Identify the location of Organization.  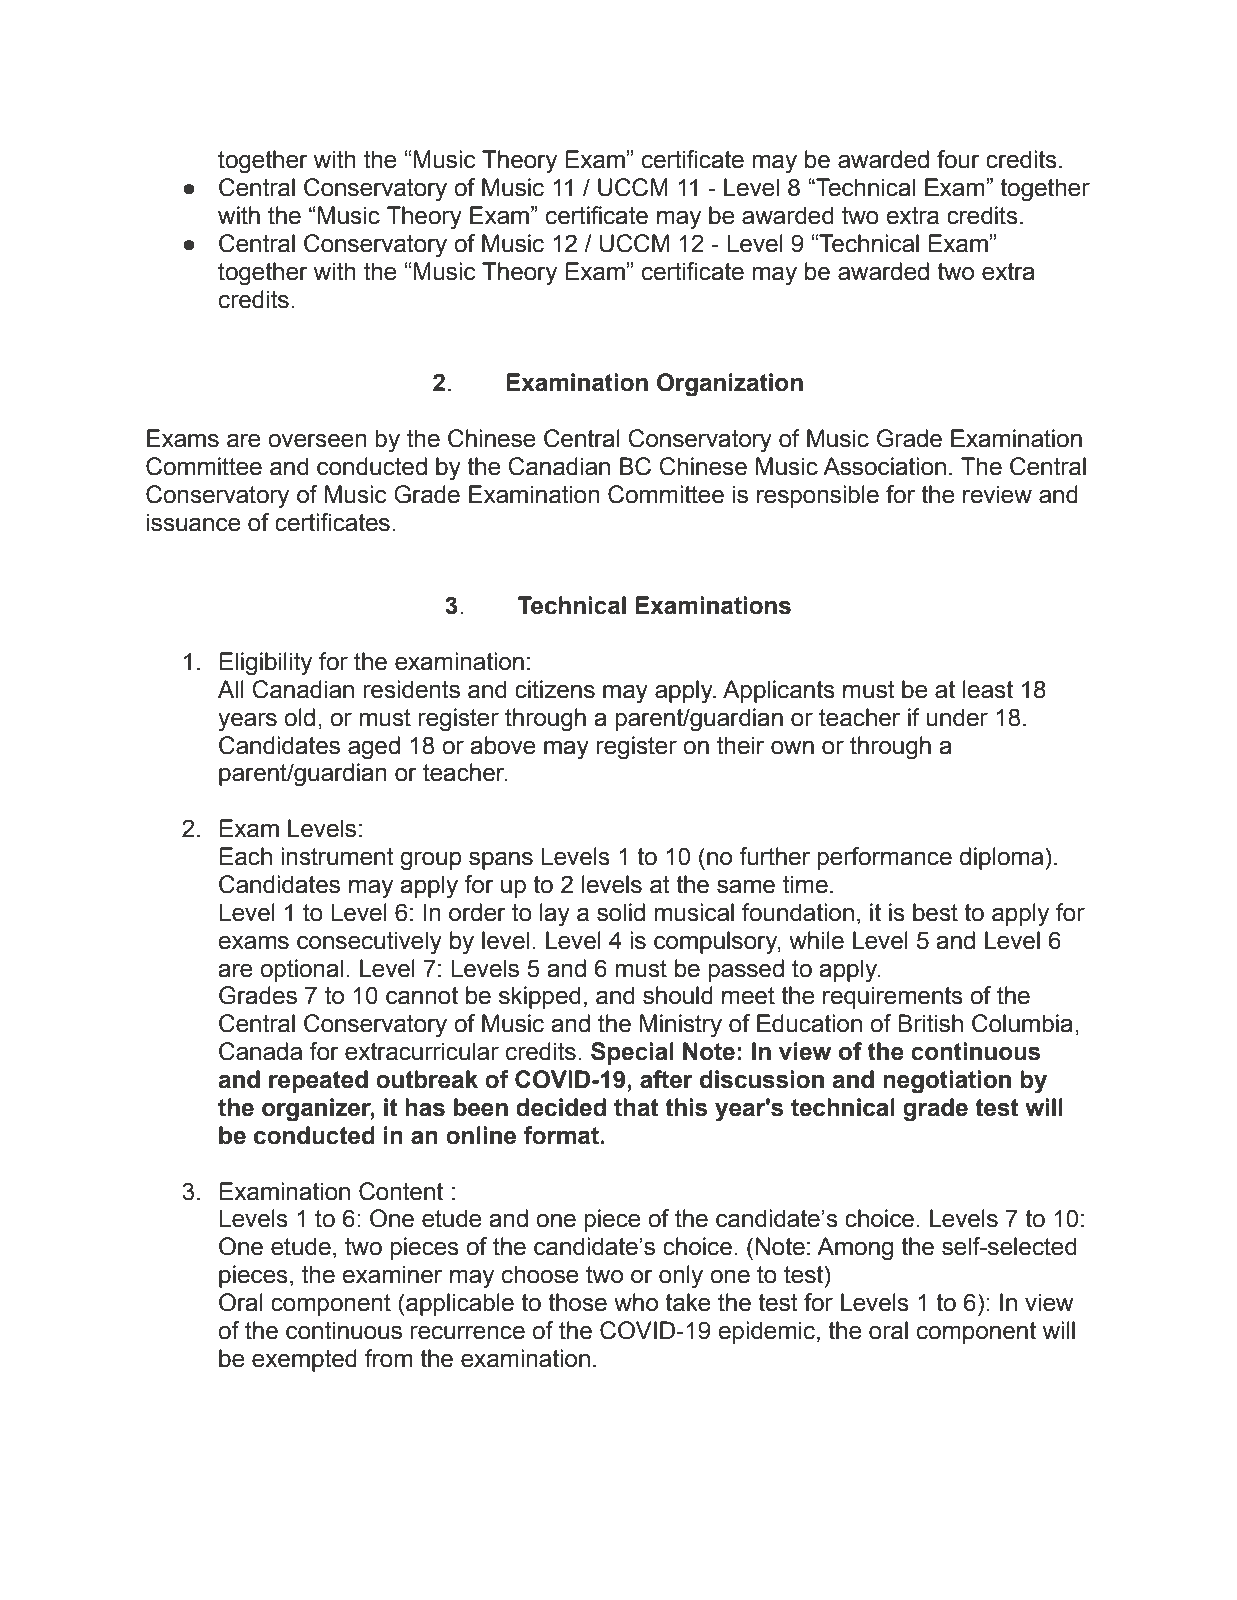
(730, 385).
